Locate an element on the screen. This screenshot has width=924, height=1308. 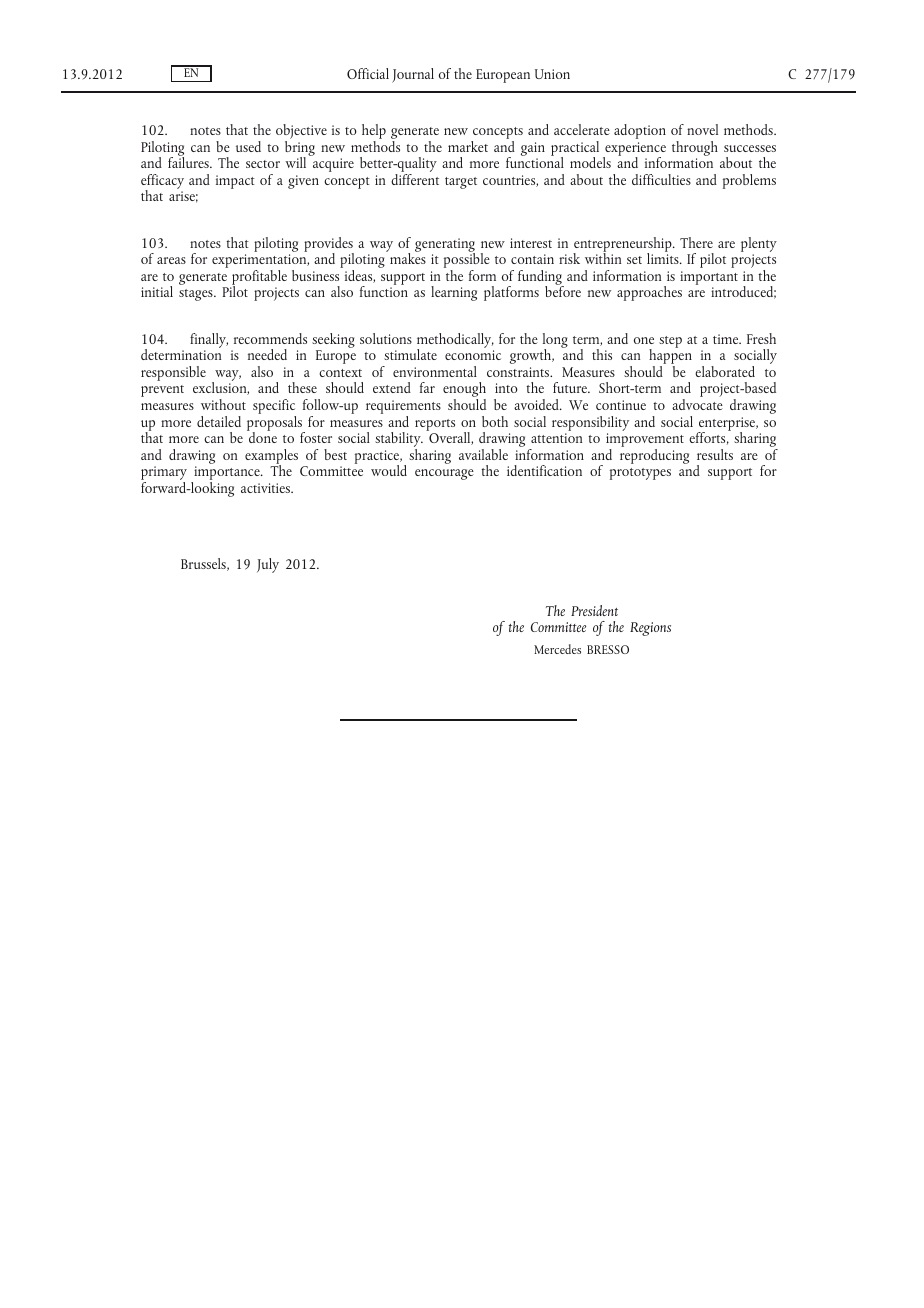
objective is located at coordinates (301, 133).
